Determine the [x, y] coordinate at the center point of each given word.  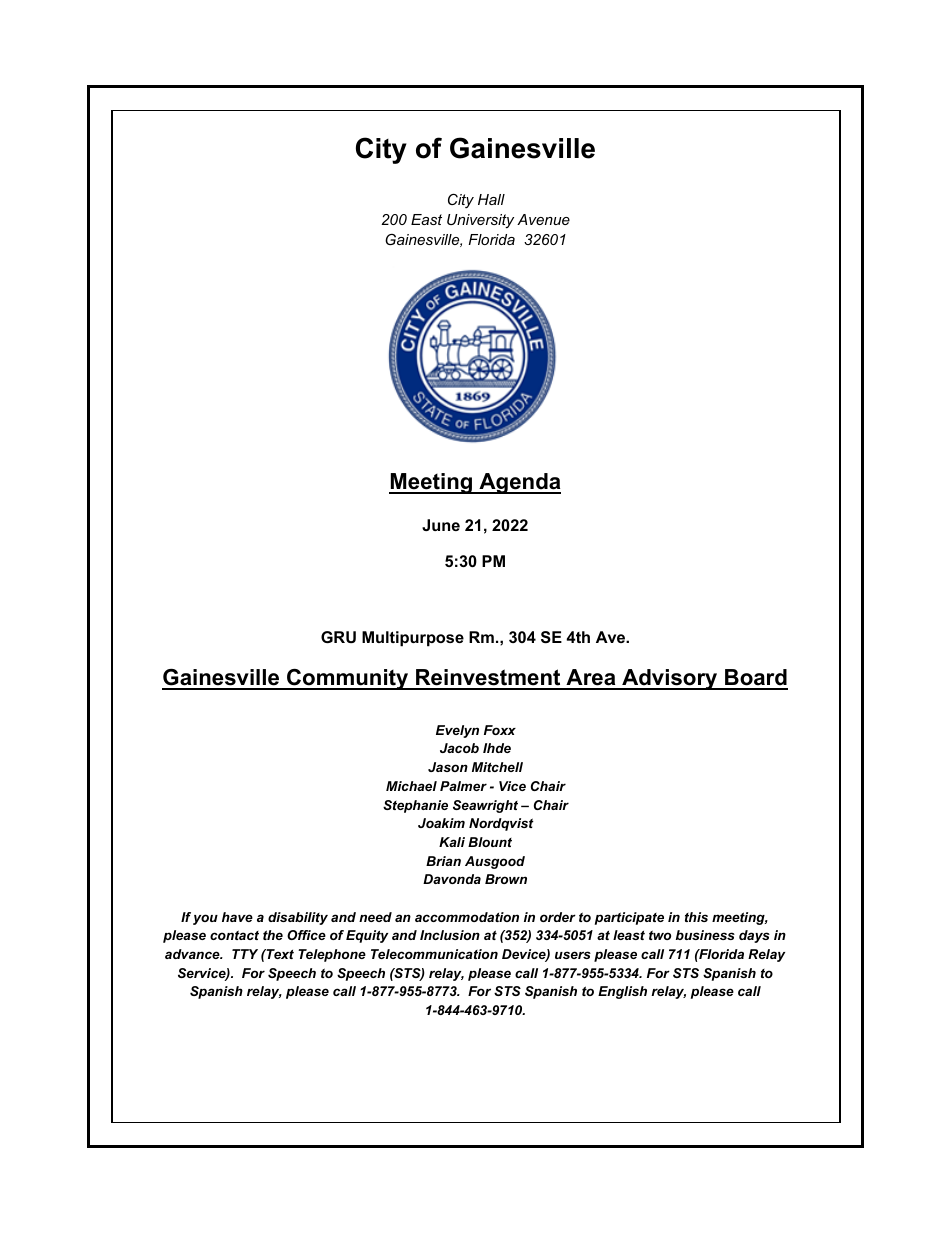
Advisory [670, 679]
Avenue [543, 219]
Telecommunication [434, 954]
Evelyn [457, 731]
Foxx [500, 730]
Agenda [519, 483]
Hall [491, 199]
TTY [245, 954]
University [480, 221]
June [441, 525]
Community [348, 679]
